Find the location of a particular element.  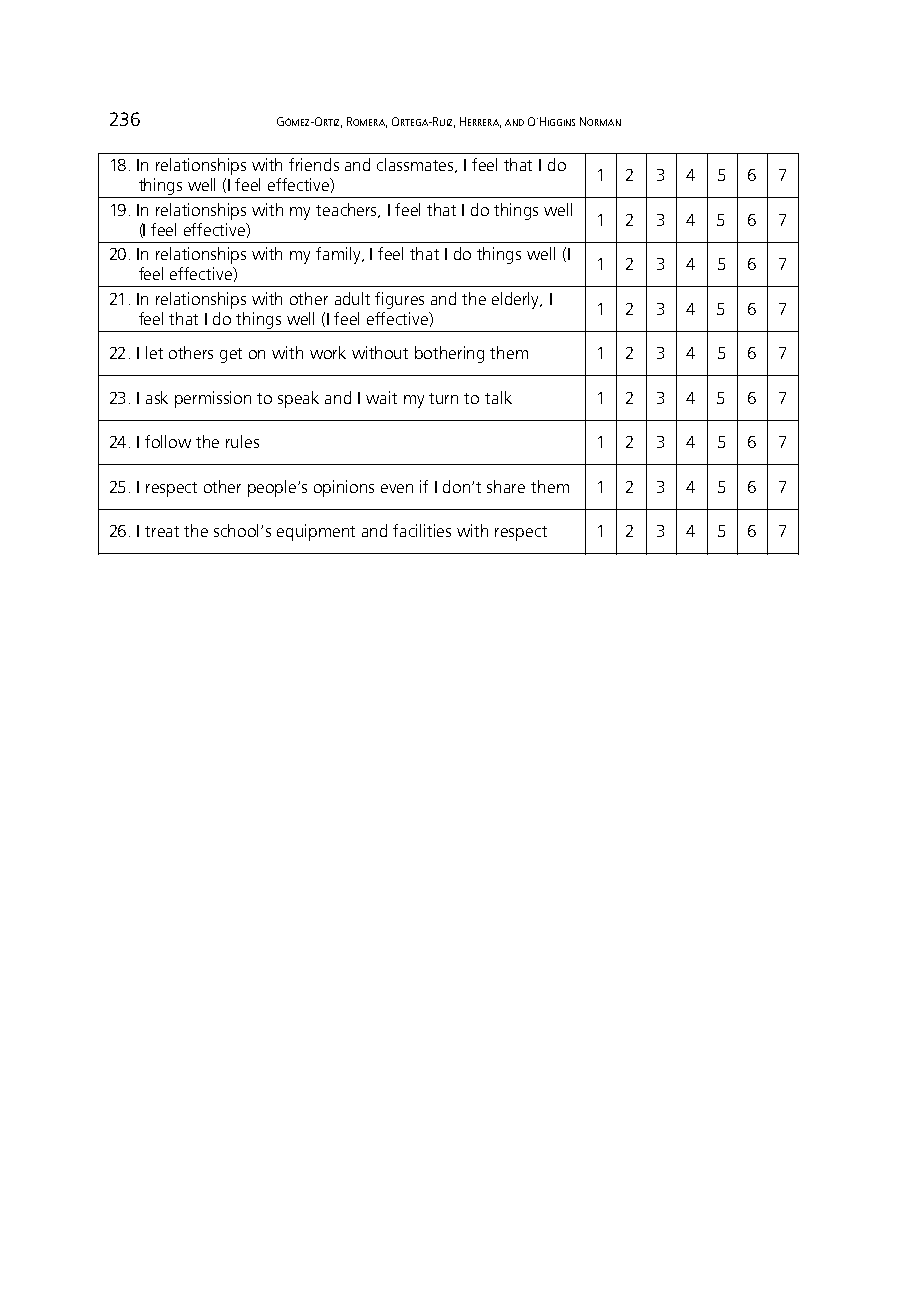

follow is located at coordinates (168, 441).
